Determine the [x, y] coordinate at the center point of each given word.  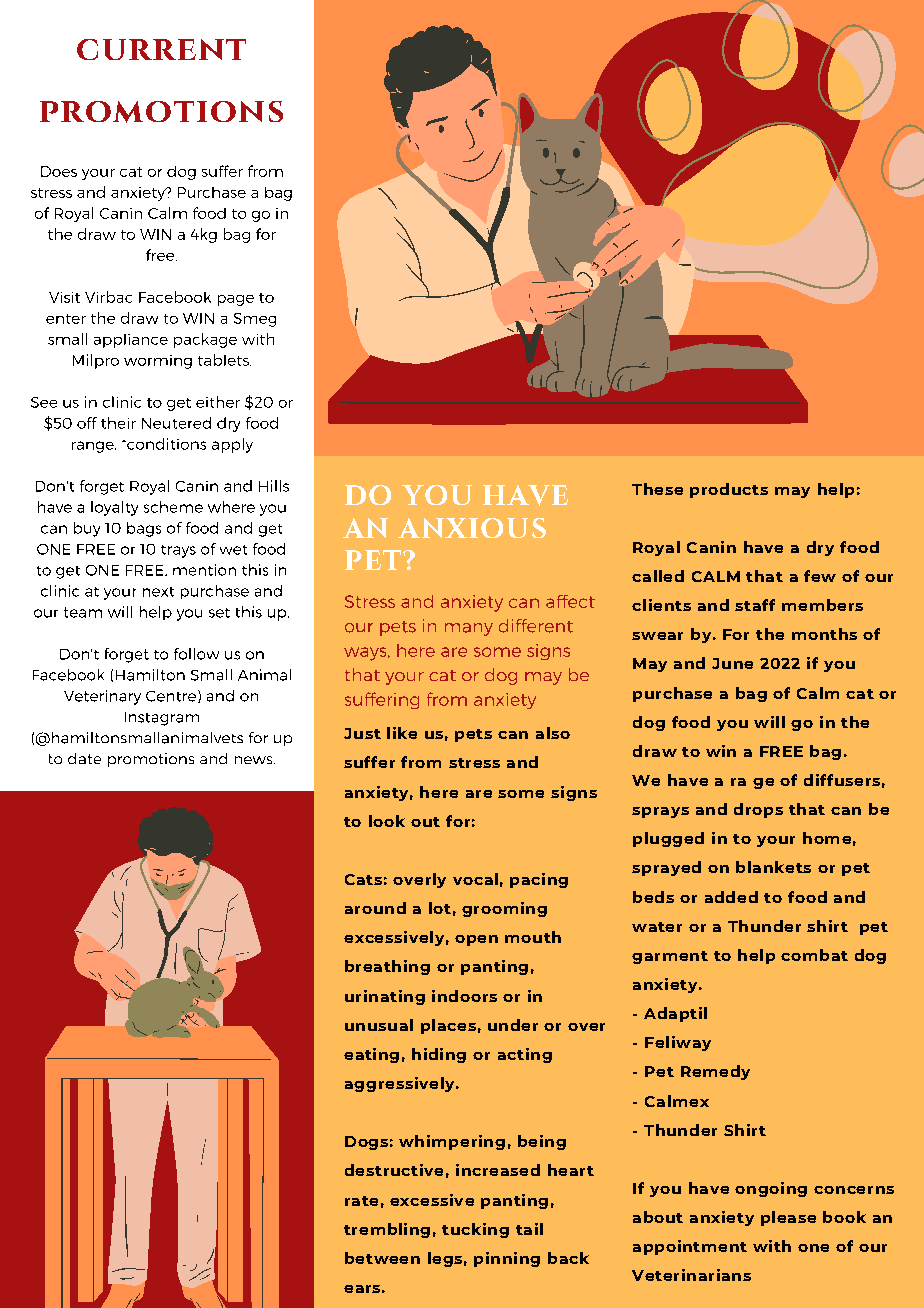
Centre [172, 696]
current [161, 49]
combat [814, 955]
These [657, 489]
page [236, 300]
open [476, 940]
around [375, 908]
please [788, 1218]
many [469, 629]
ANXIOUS [472, 528]
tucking [475, 1230]
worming [158, 362]
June [732, 663]
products [729, 490]
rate [361, 1201]
